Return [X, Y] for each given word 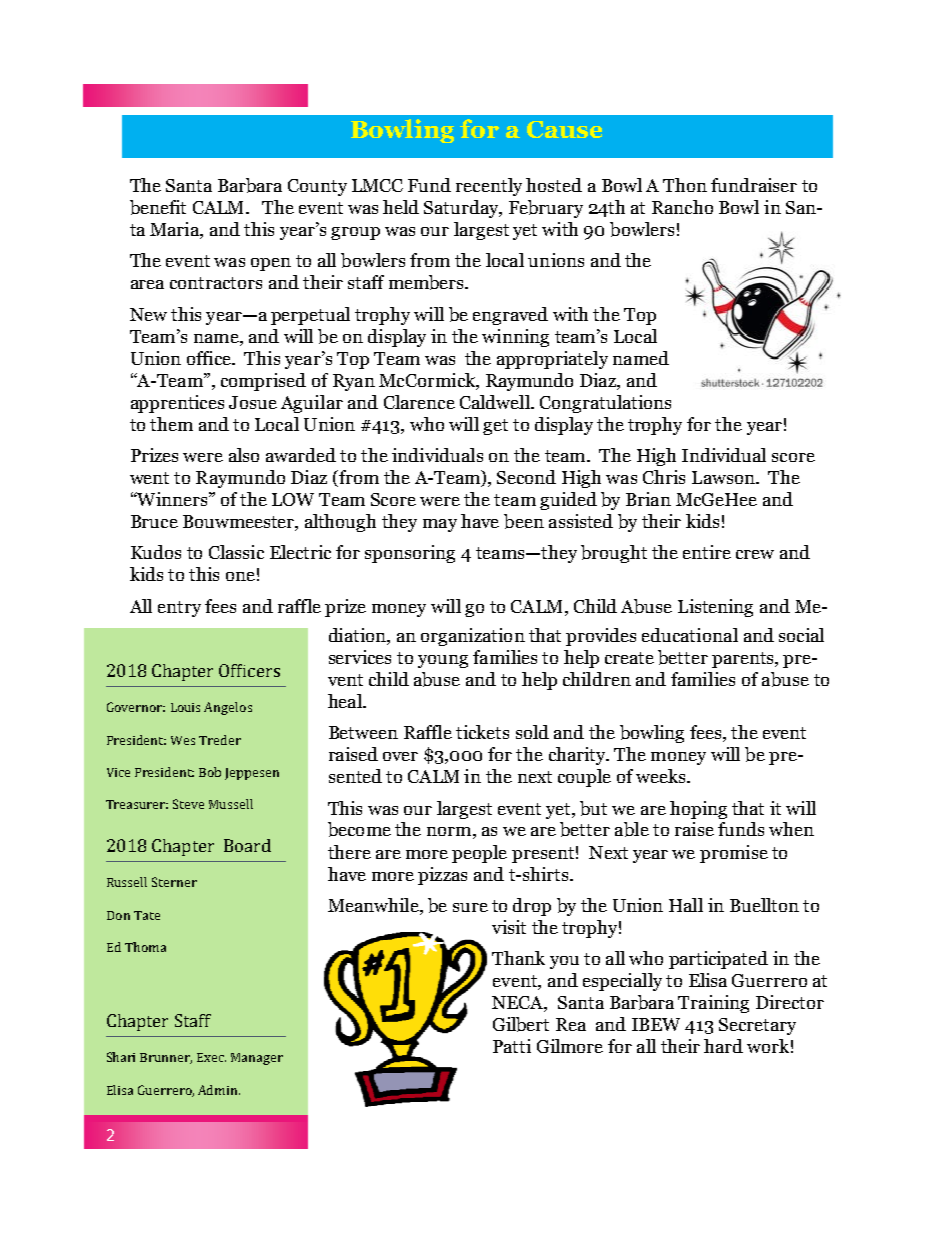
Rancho [682, 207]
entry [179, 609]
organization [473, 637]
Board [247, 845]
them [171, 424]
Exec [211, 1057]
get [495, 427]
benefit [158, 207]
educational [690, 635]
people [479, 854]
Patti [512, 1046]
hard [723, 1046]
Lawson [724, 477]
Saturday [462, 209]
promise [734, 854]
